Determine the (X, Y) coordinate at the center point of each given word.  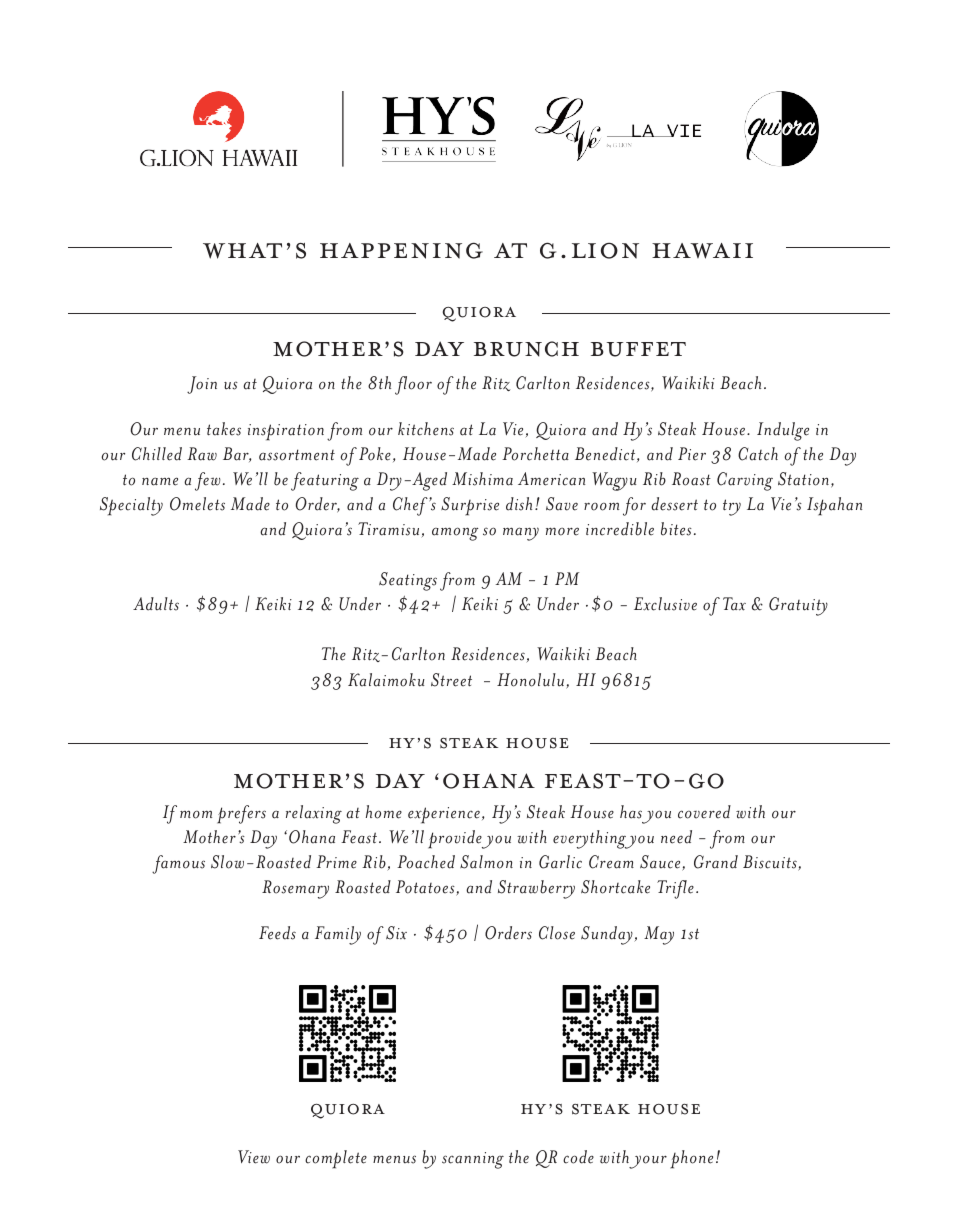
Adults (156, 604)
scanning (473, 1160)
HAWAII (702, 251)
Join (202, 385)
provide (456, 839)
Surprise (470, 506)
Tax (734, 604)
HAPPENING (401, 250)
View (254, 1157)
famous (178, 864)
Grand (716, 862)
